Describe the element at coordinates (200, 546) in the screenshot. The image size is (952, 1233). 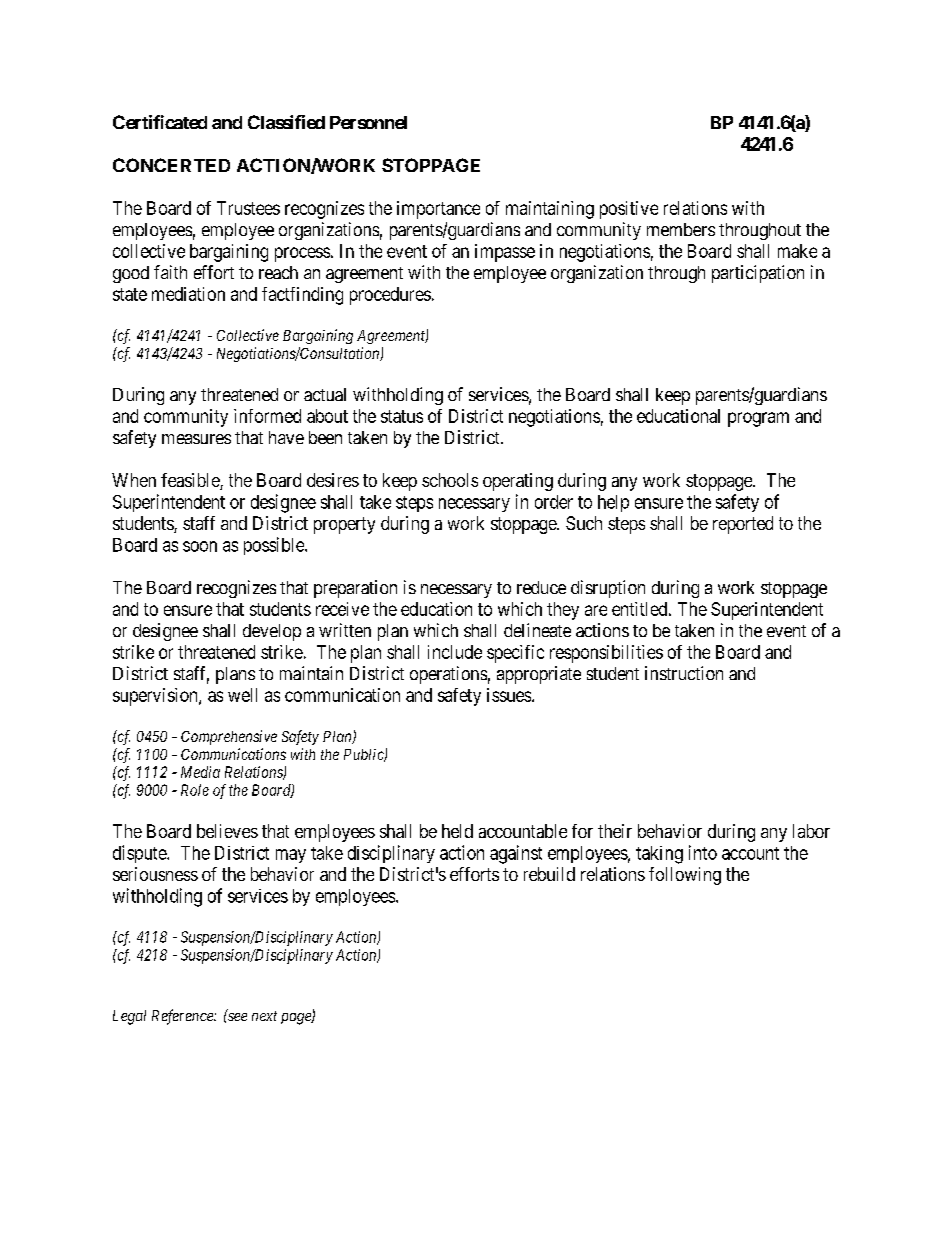
I see `soon` at that location.
